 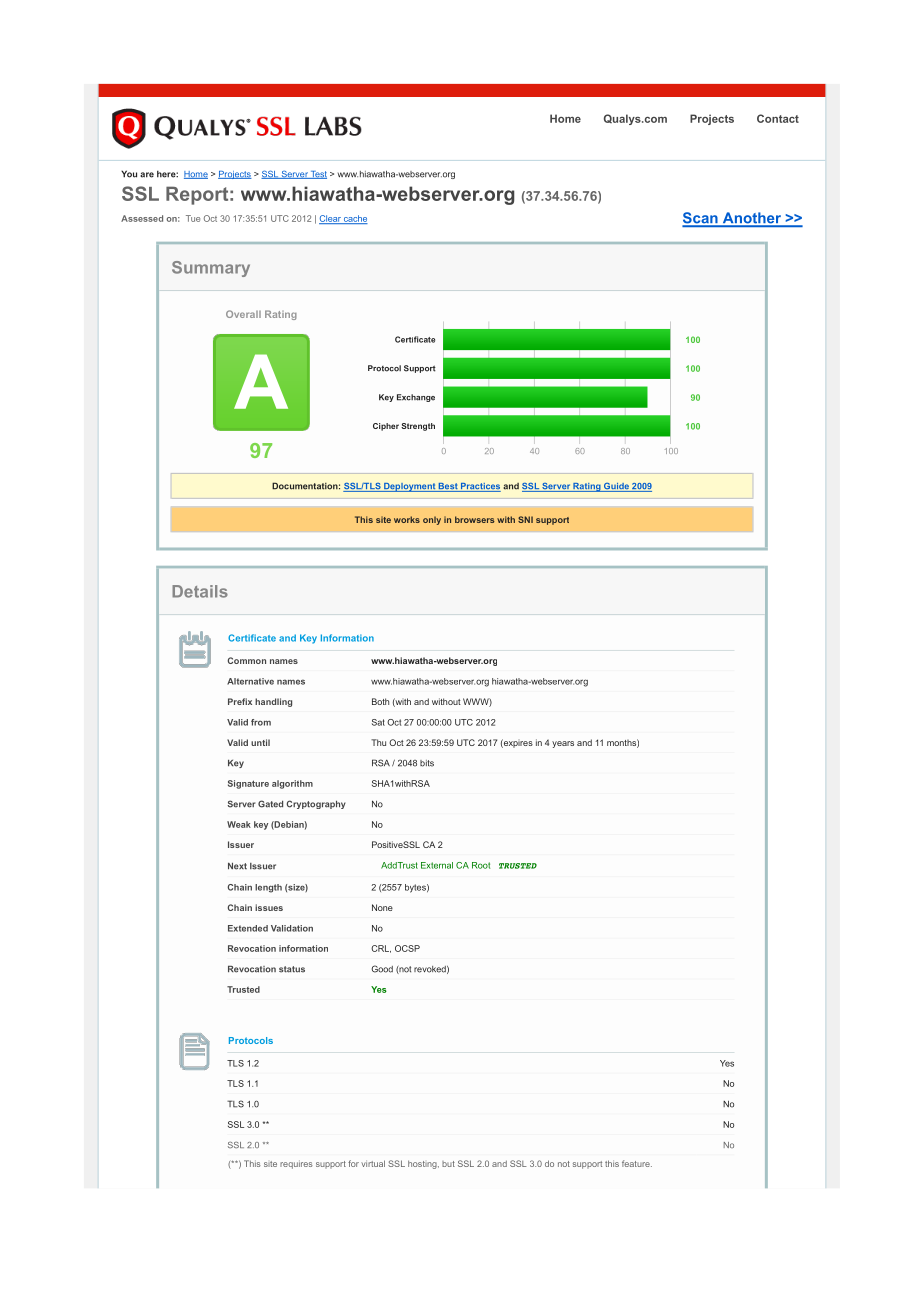 I want to click on Both, so click(x=380, y=701).
